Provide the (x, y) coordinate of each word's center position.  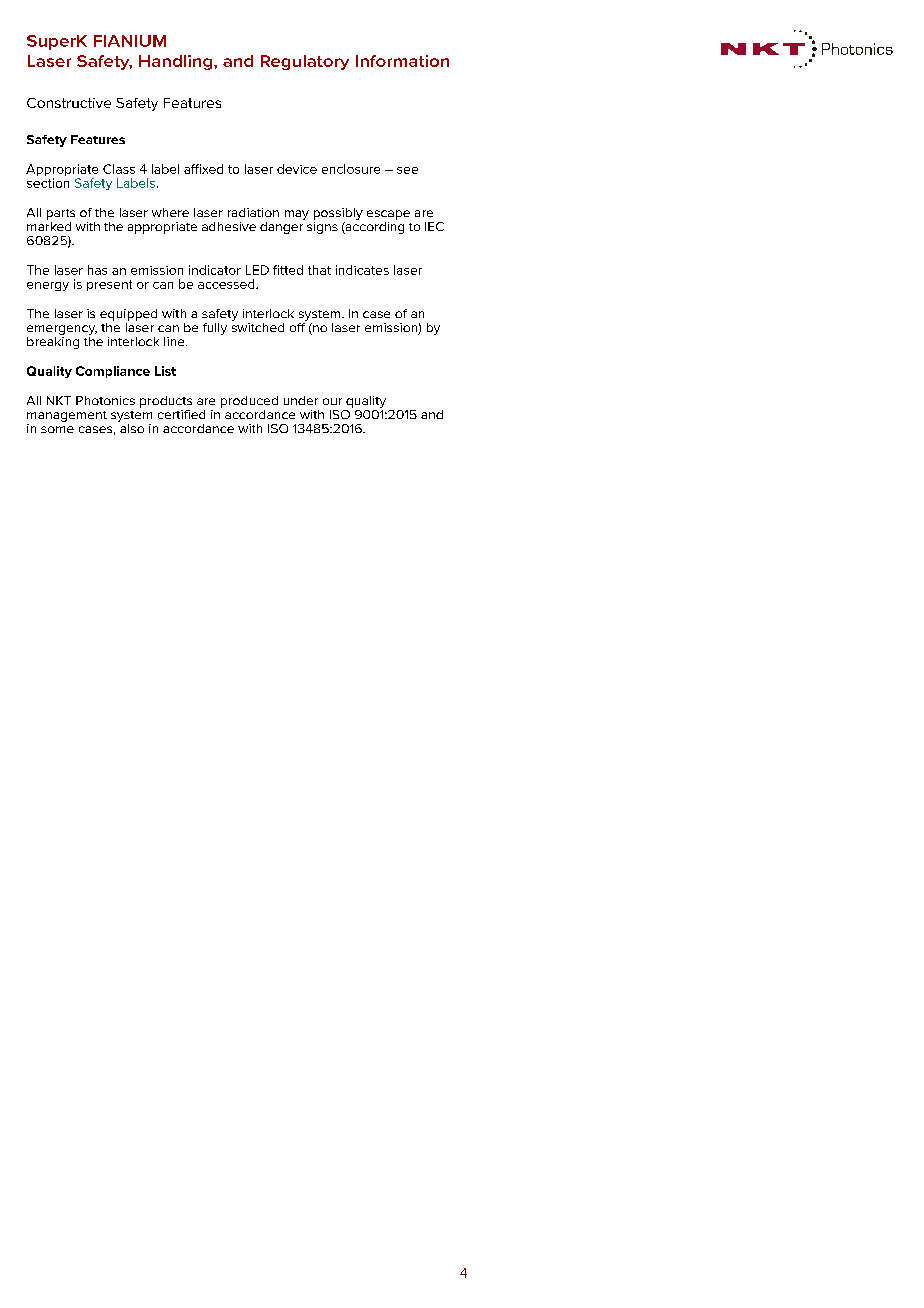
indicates (362, 270)
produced (249, 402)
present (109, 285)
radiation (253, 212)
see (407, 170)
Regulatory (305, 62)
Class (119, 169)
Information (402, 61)
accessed (227, 284)
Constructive (69, 103)
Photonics (105, 400)
